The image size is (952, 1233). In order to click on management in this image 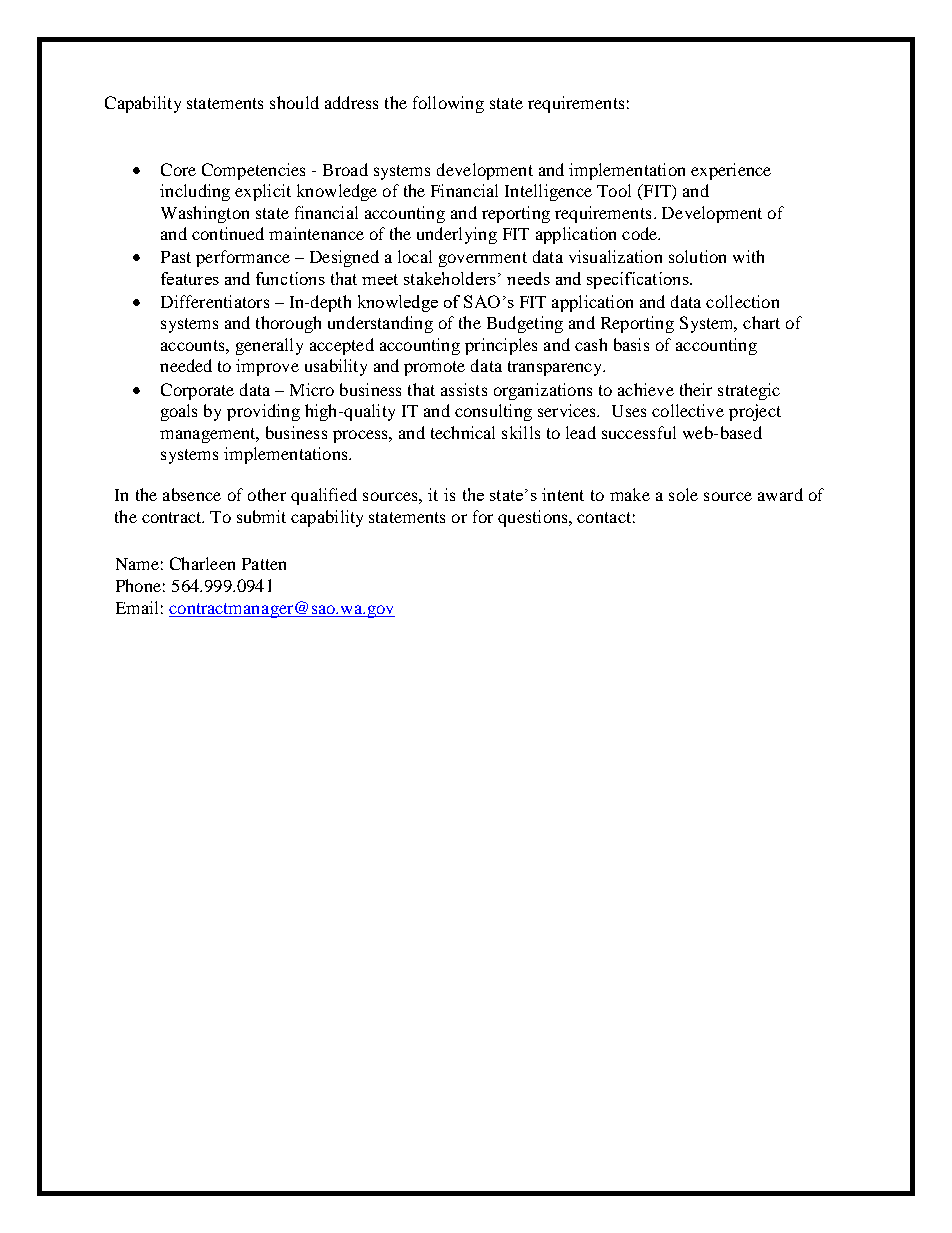, I will do `click(209, 435)`.
